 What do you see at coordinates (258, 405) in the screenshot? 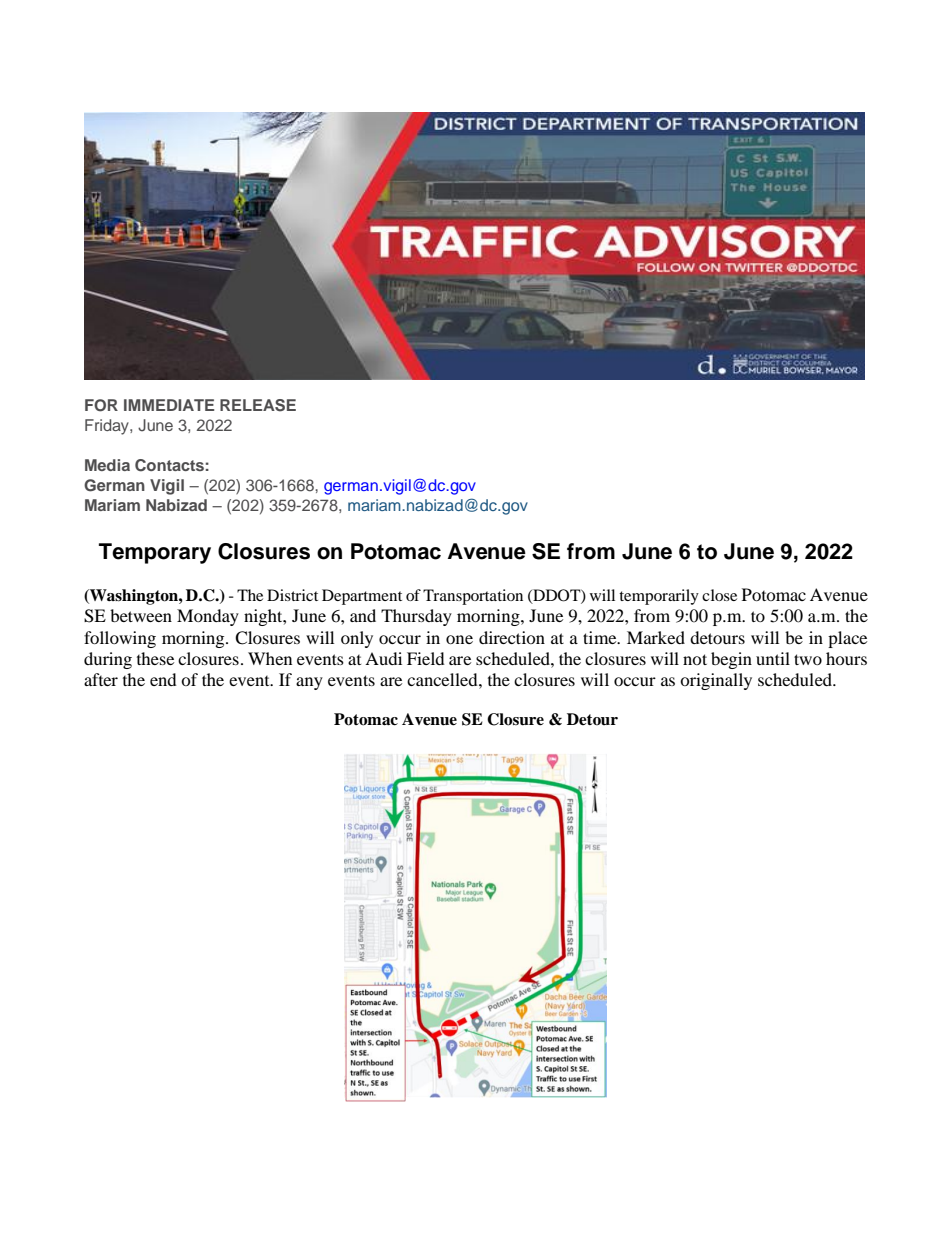
I see `RELEASE` at bounding box center [258, 405].
